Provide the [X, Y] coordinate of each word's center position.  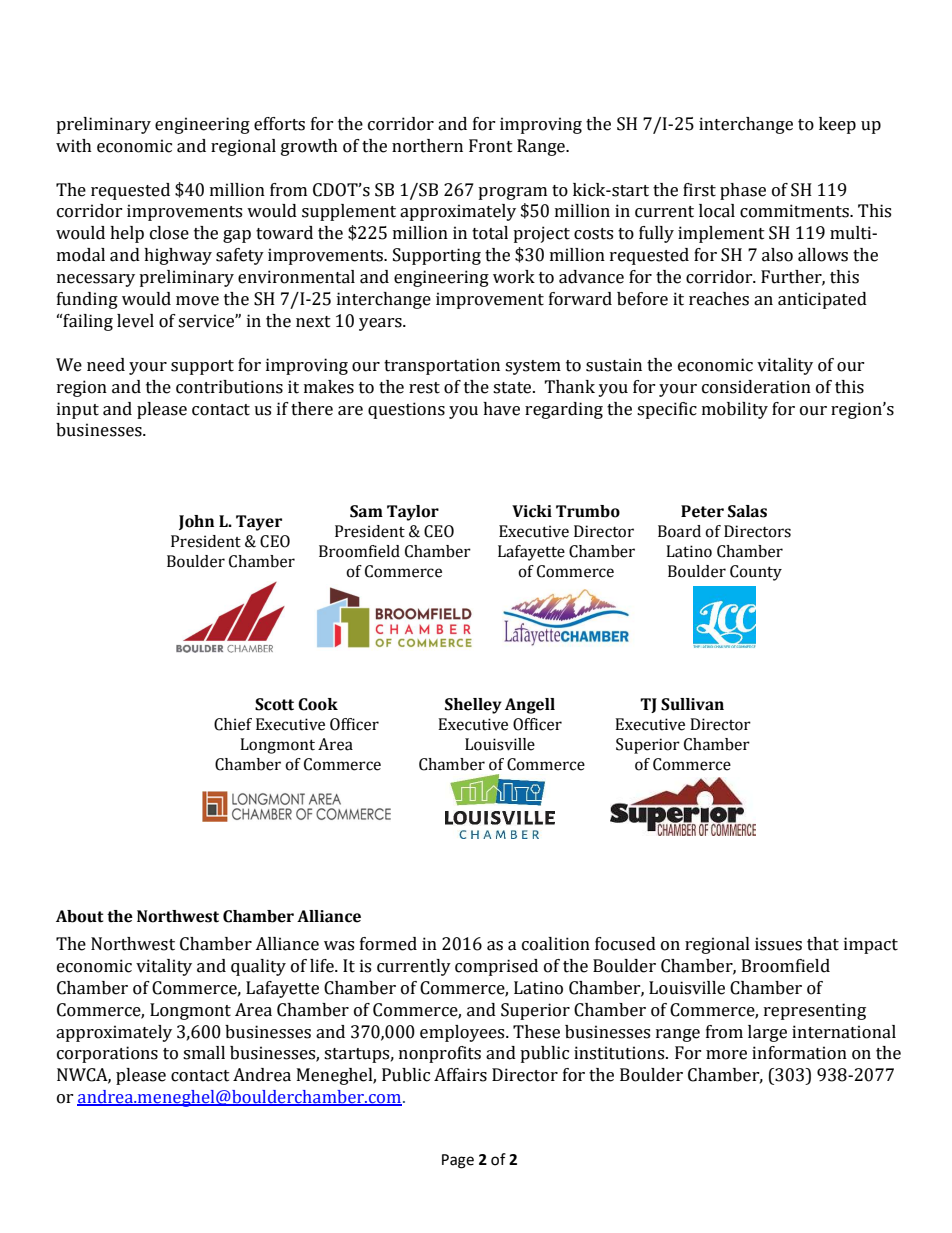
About [80, 916]
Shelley [473, 706]
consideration [756, 387]
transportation [442, 366]
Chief [233, 724]
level [135, 321]
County [756, 573]
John [196, 522]
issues [778, 944]
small [204, 1053]
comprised [496, 967]
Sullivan [692, 704]
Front [491, 146]
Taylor [413, 513]
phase [743, 191]
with [74, 146]
